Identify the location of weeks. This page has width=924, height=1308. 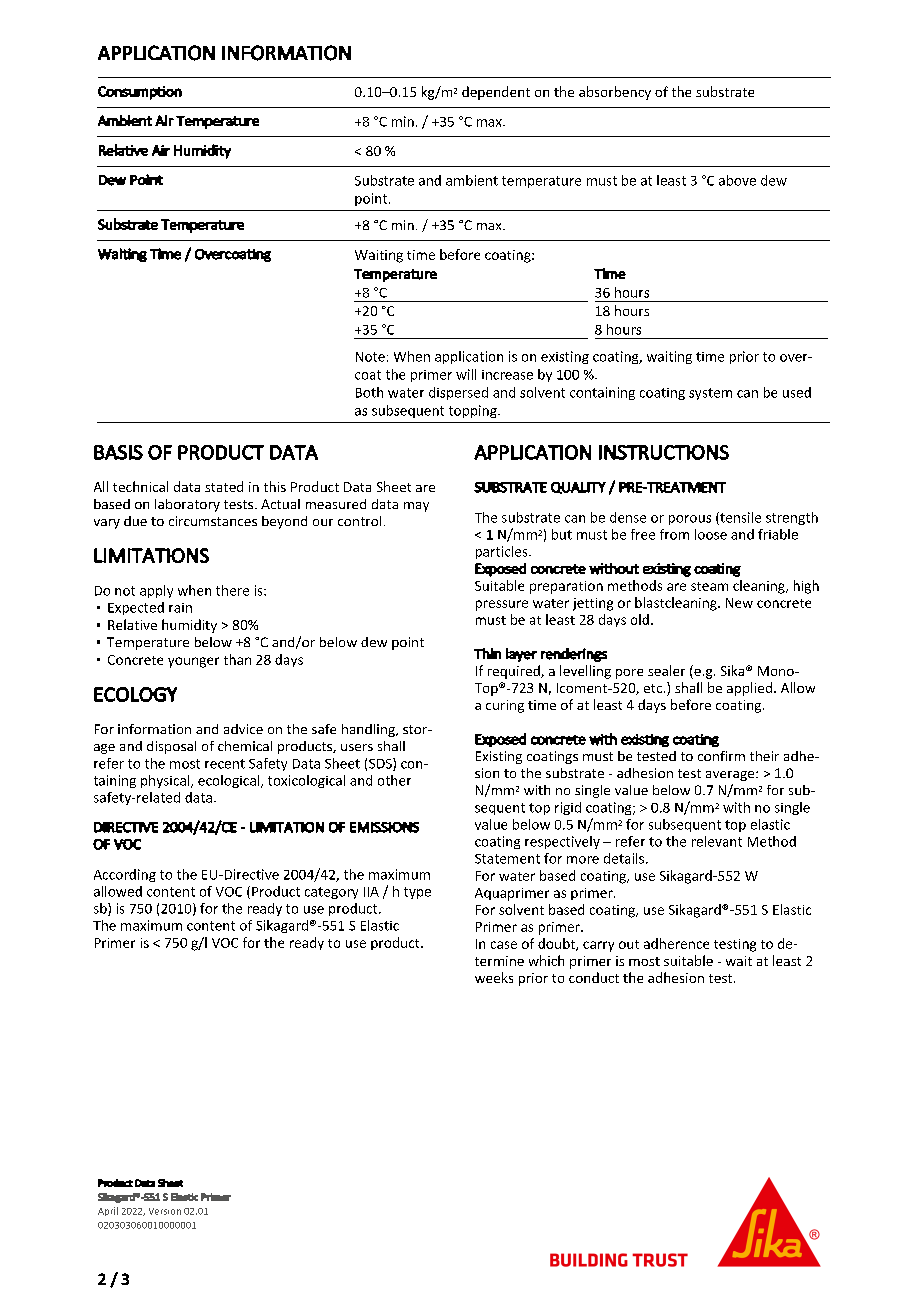
(494, 977).
